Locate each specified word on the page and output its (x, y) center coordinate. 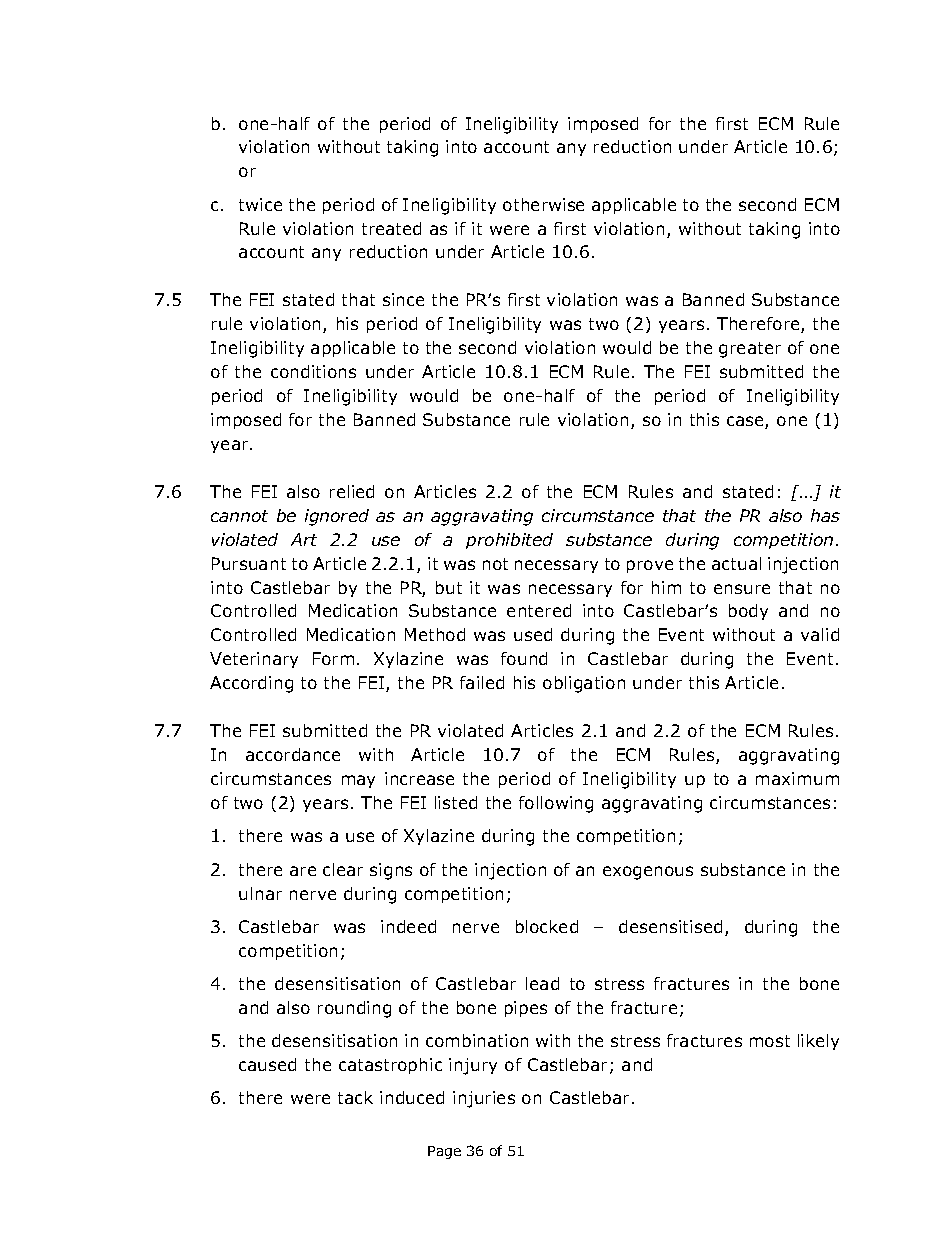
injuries (484, 1099)
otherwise (543, 204)
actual (736, 563)
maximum (797, 778)
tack (355, 1097)
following (556, 804)
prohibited (509, 541)
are (303, 871)
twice (260, 204)
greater (750, 350)
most (770, 1041)
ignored (337, 517)
